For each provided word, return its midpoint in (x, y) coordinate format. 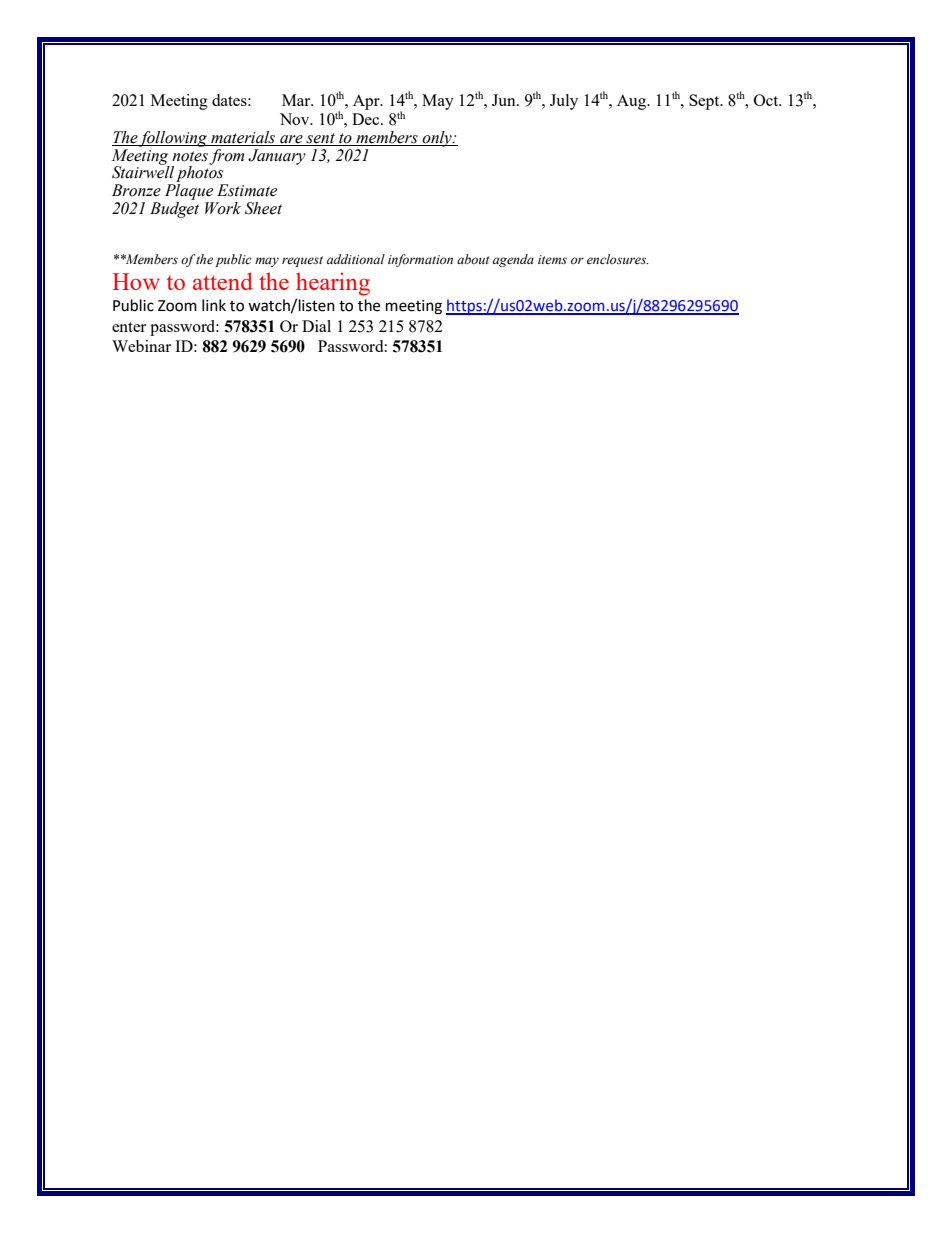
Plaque (189, 192)
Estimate (247, 190)
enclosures (618, 259)
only (437, 139)
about (473, 259)
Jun (505, 100)
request (302, 261)
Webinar (141, 346)
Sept (705, 102)
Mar (297, 100)
